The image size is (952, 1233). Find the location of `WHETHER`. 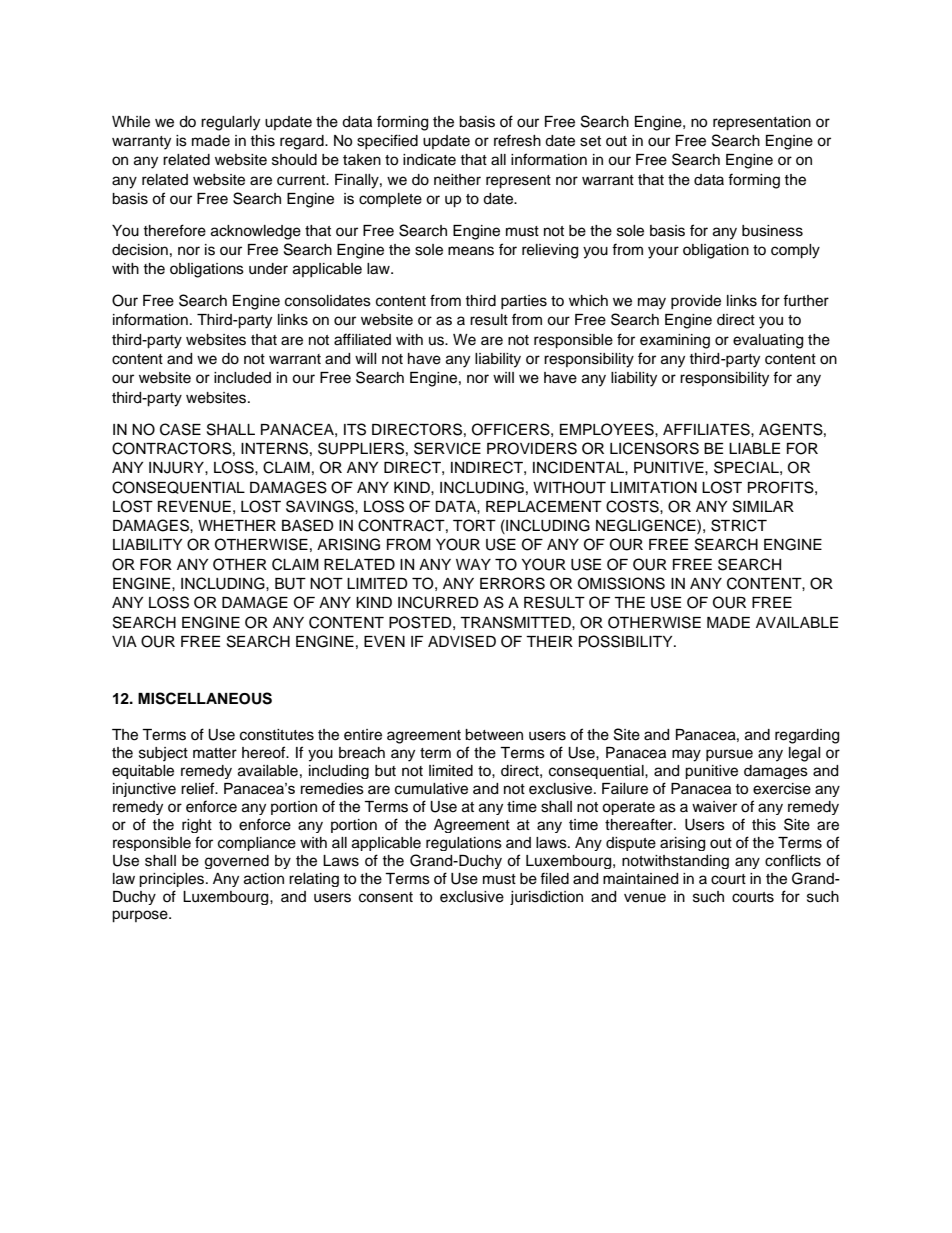

WHETHER is located at coordinates (237, 525).
